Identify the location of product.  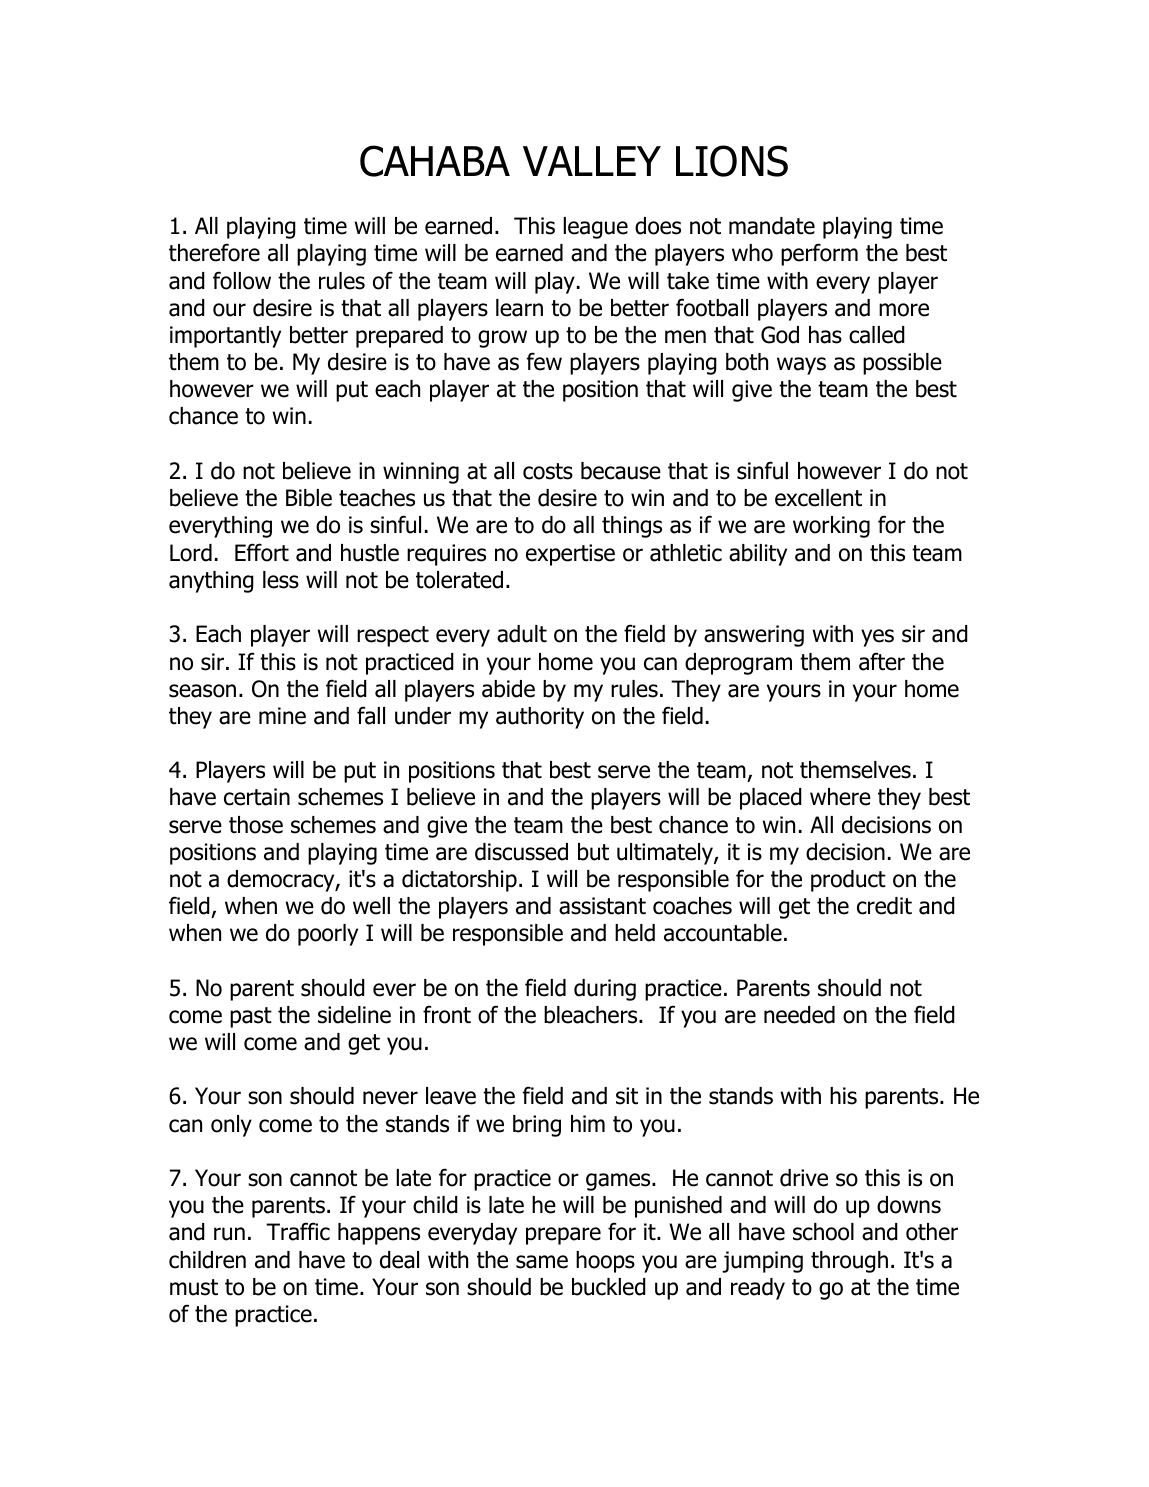
(848, 881).
